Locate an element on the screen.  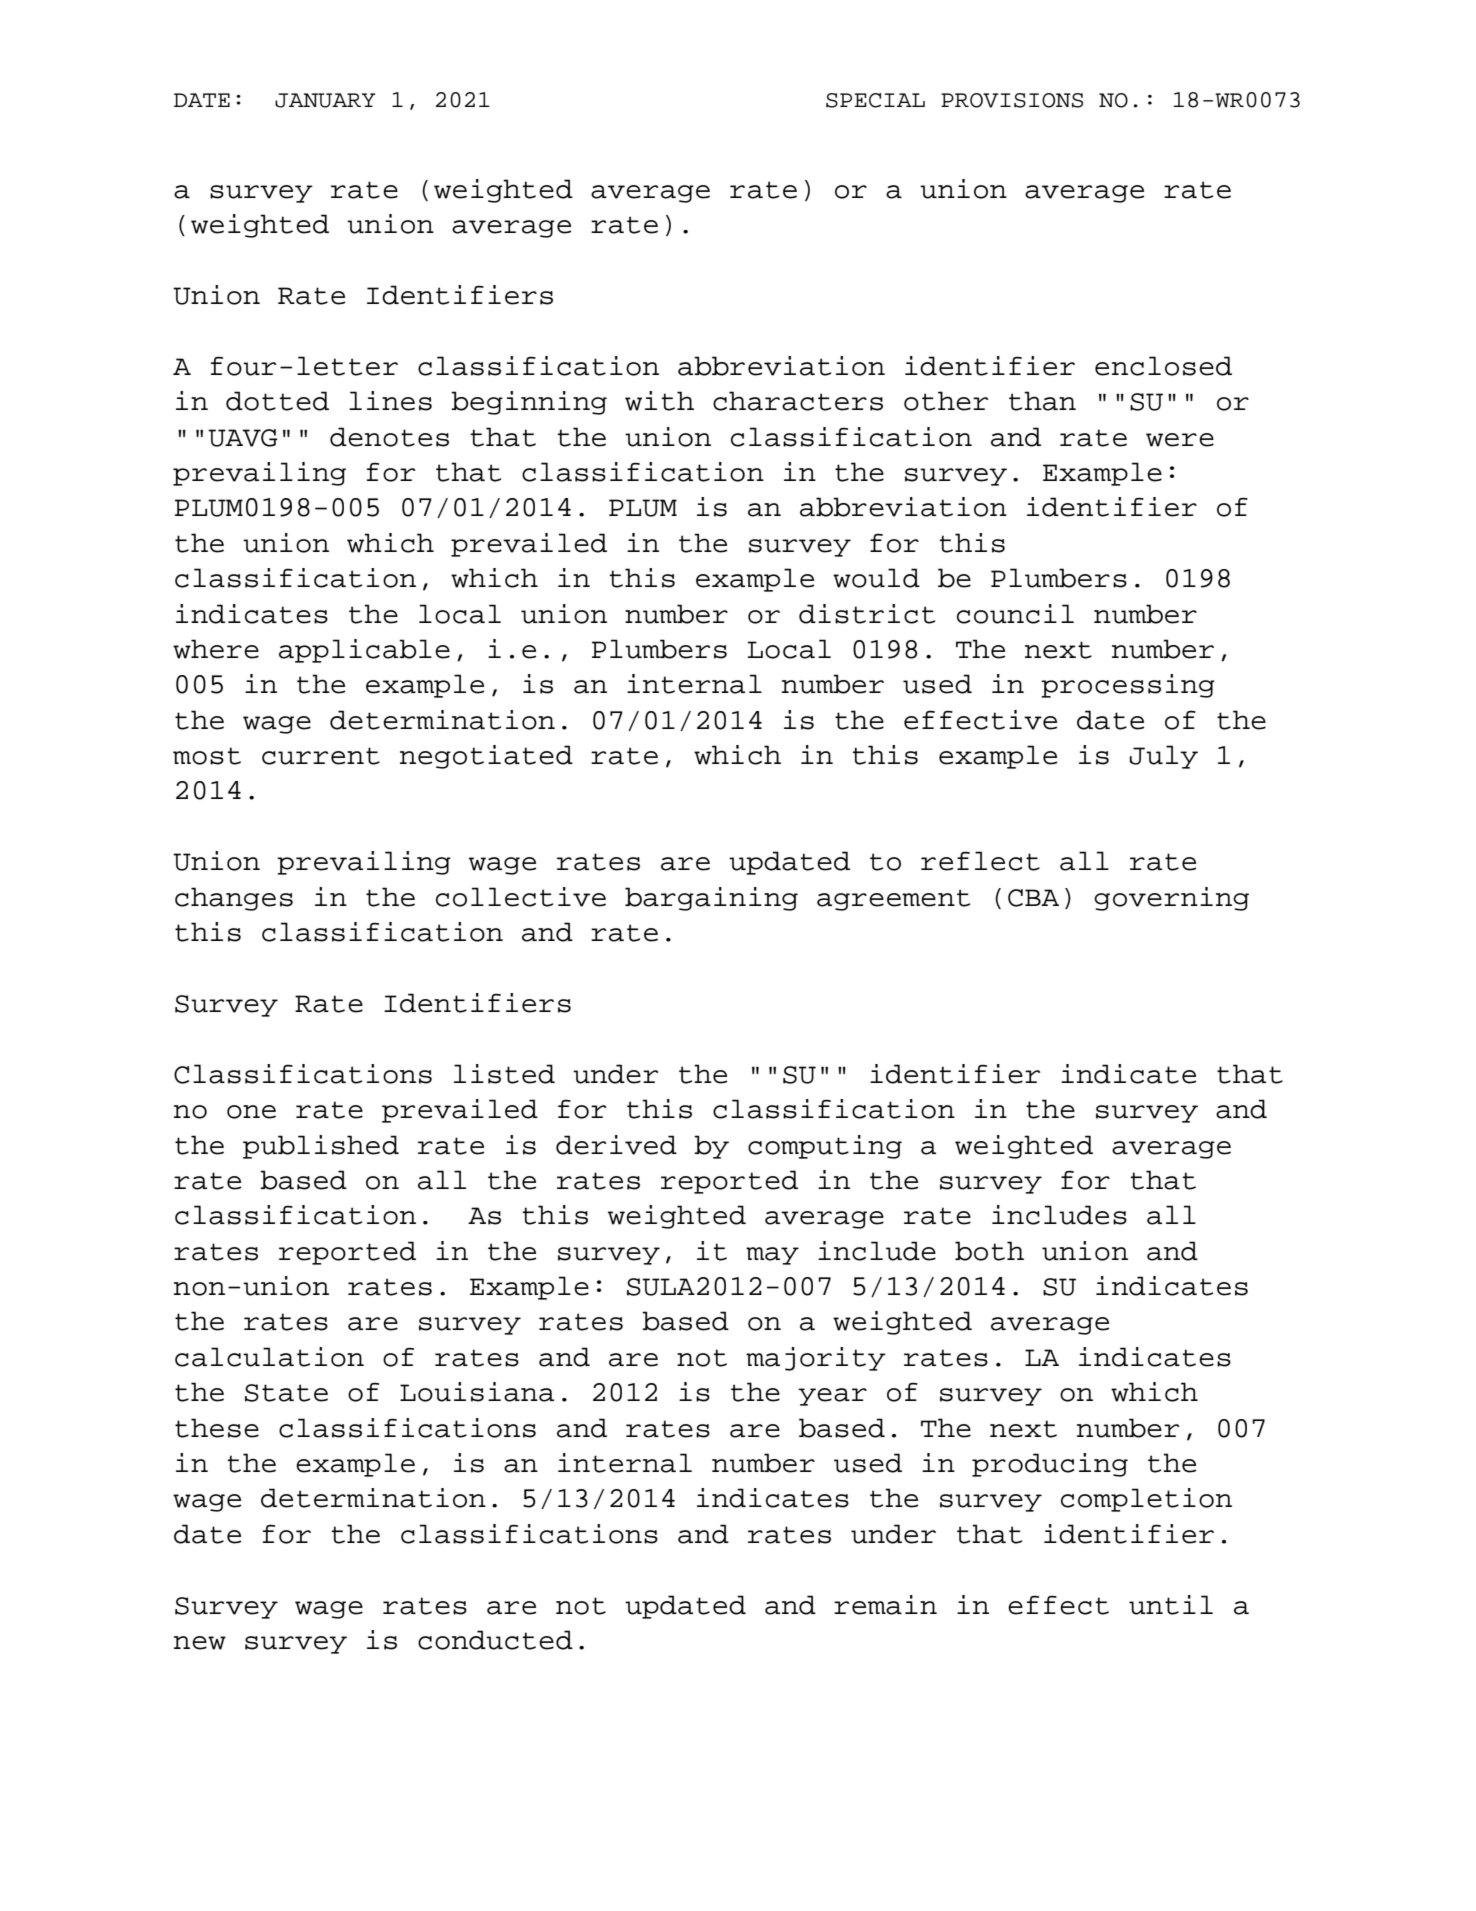
until is located at coordinates (1171, 1605).
